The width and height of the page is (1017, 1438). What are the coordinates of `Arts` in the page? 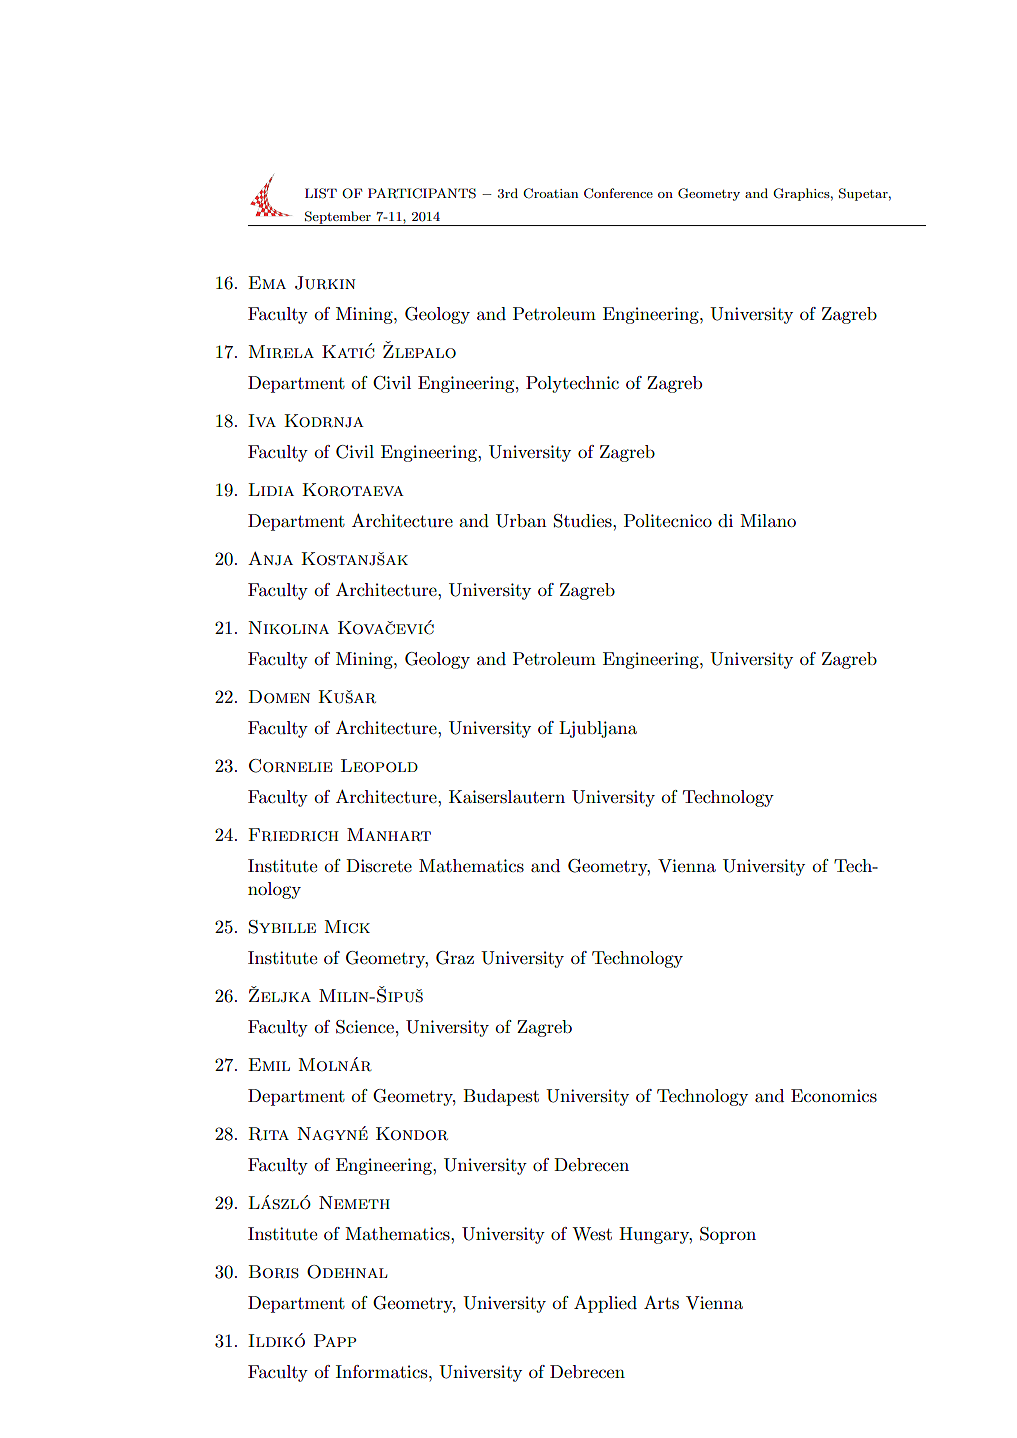 It's located at (661, 1302).
